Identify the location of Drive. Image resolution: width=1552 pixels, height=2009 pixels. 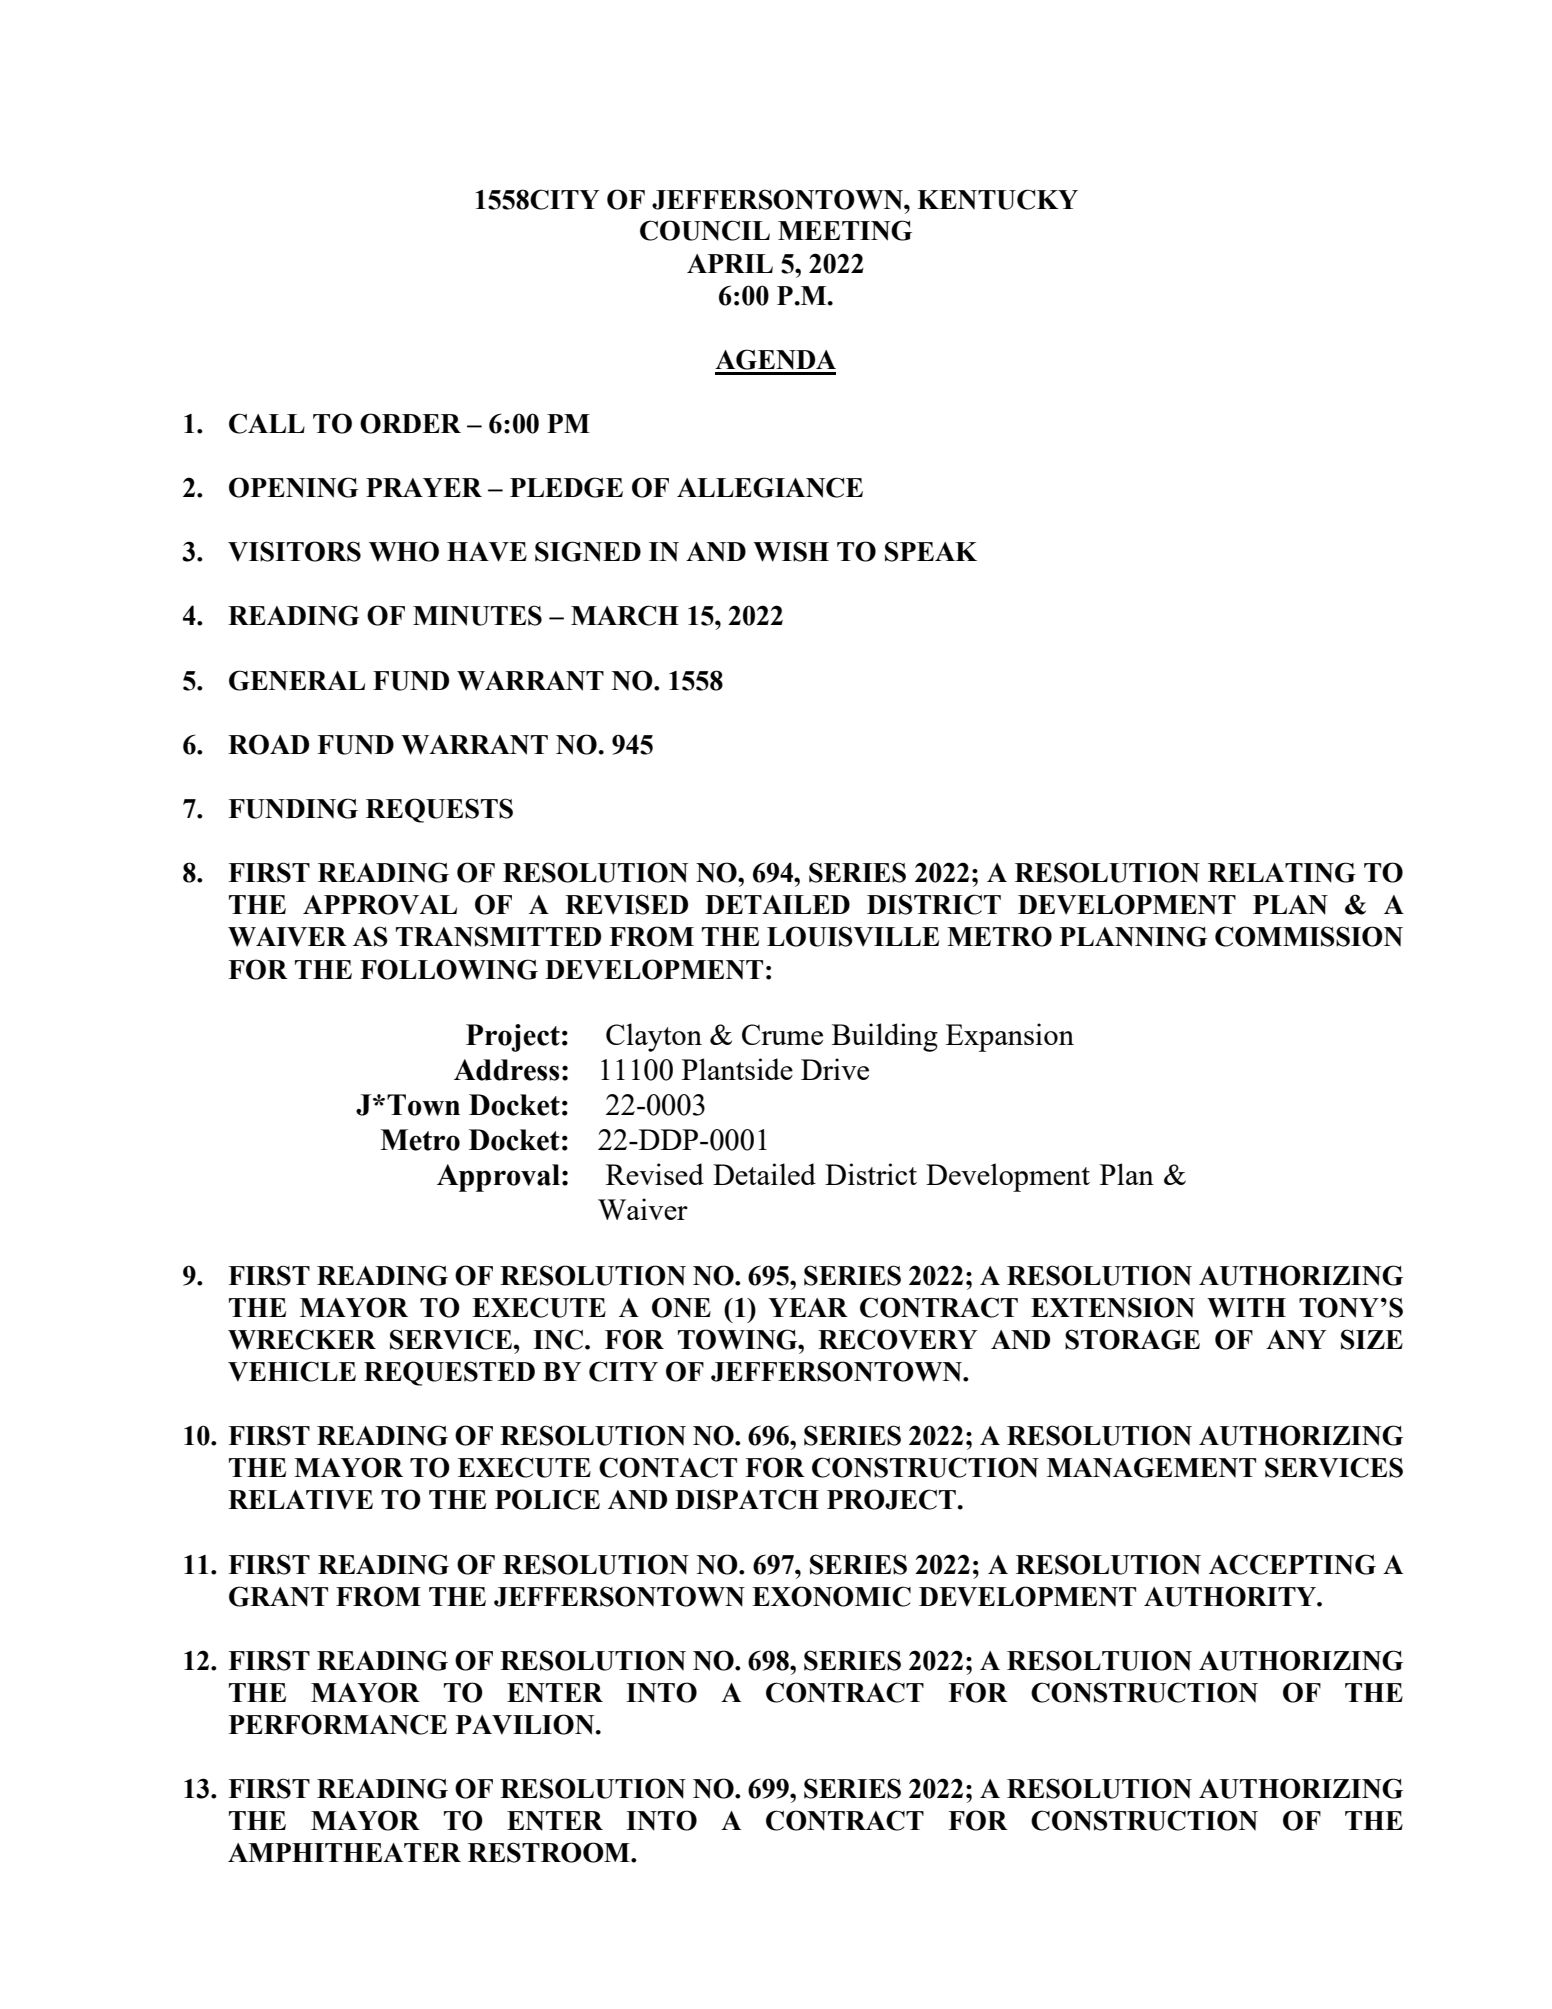
(835, 1069).
